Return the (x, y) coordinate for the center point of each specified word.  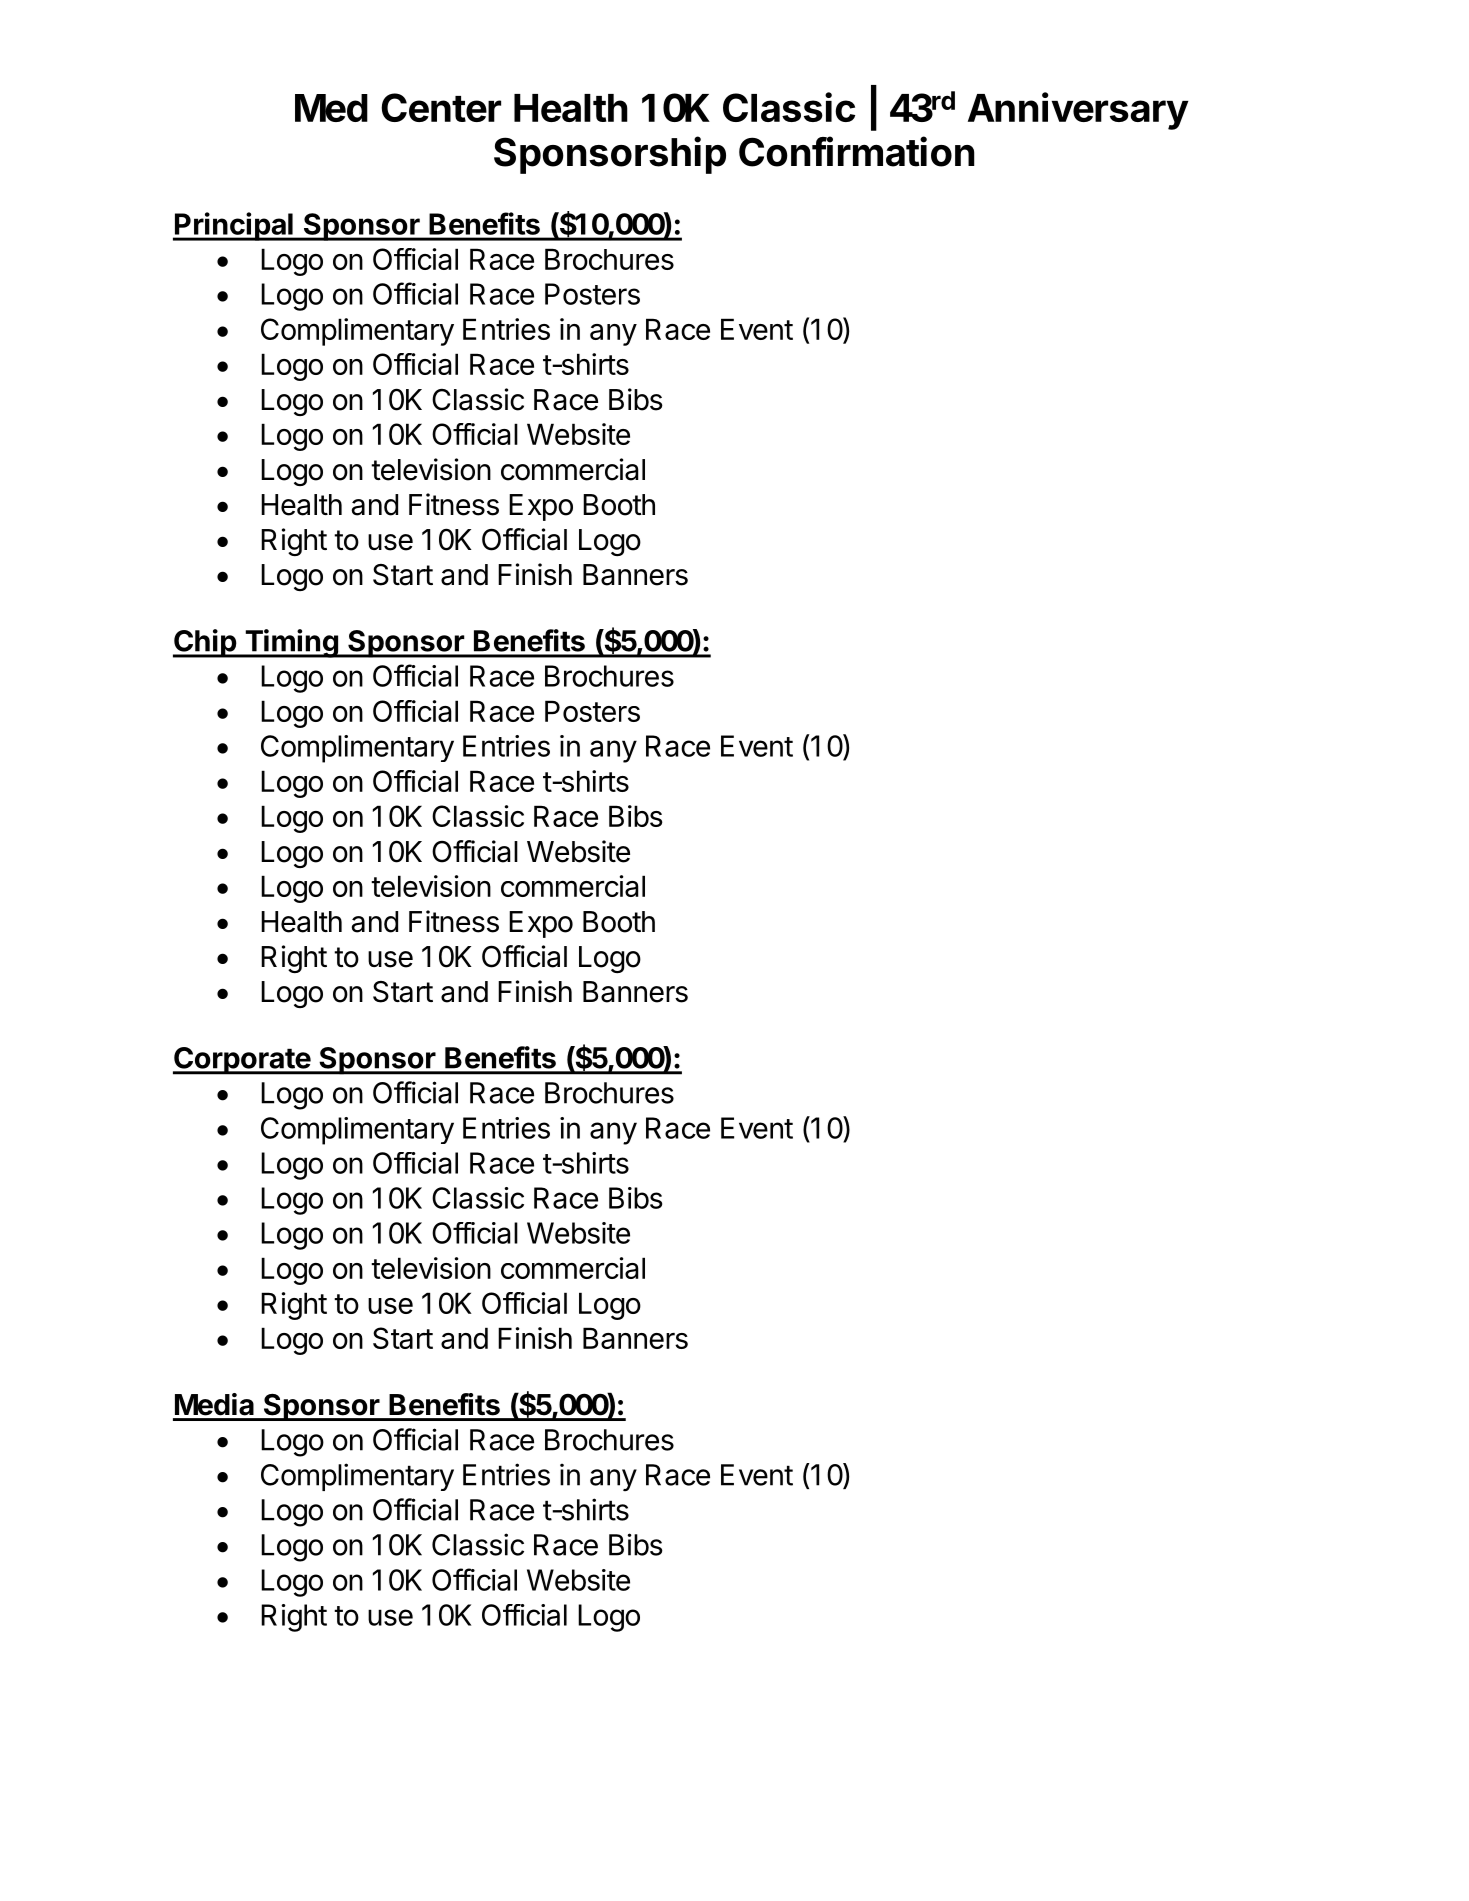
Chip (205, 643)
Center (441, 107)
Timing (291, 643)
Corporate (242, 1061)
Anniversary (1078, 111)
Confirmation (857, 151)
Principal (234, 226)
